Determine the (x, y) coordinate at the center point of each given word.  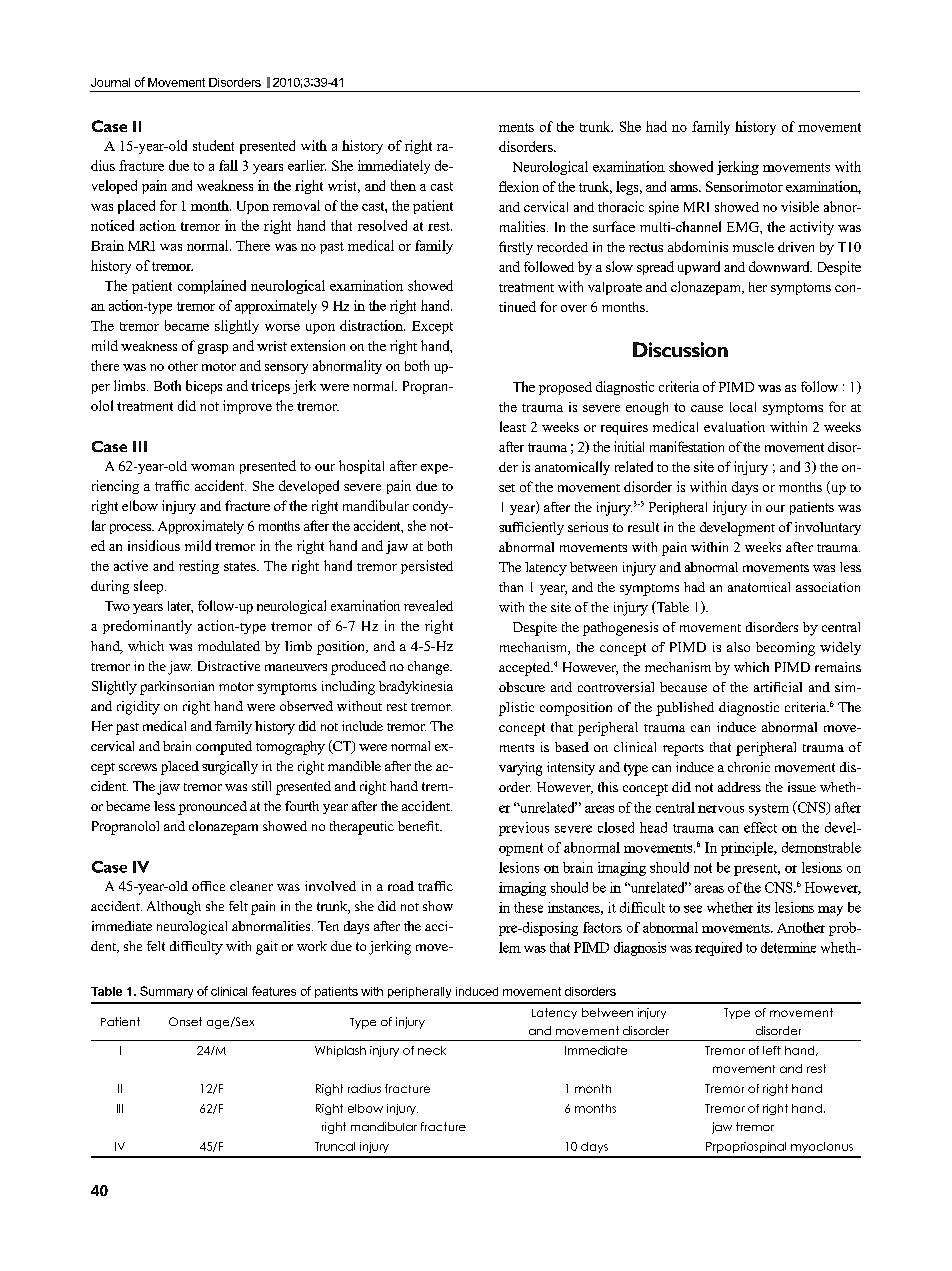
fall (228, 165)
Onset (185, 1021)
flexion (519, 186)
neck (432, 1050)
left (772, 1050)
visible (800, 206)
